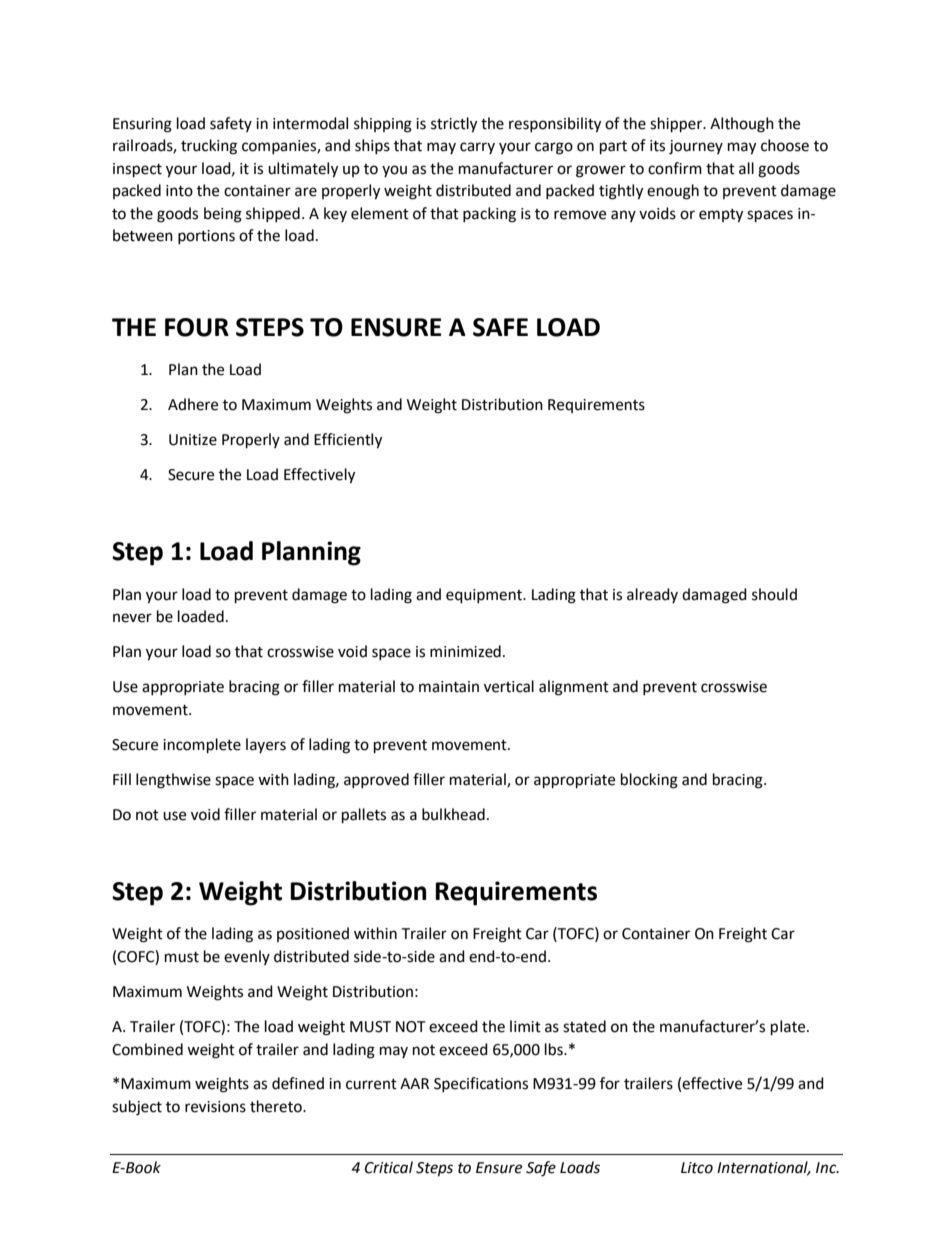  Describe the element at coordinates (652, 595) in the screenshot. I see `already` at that location.
